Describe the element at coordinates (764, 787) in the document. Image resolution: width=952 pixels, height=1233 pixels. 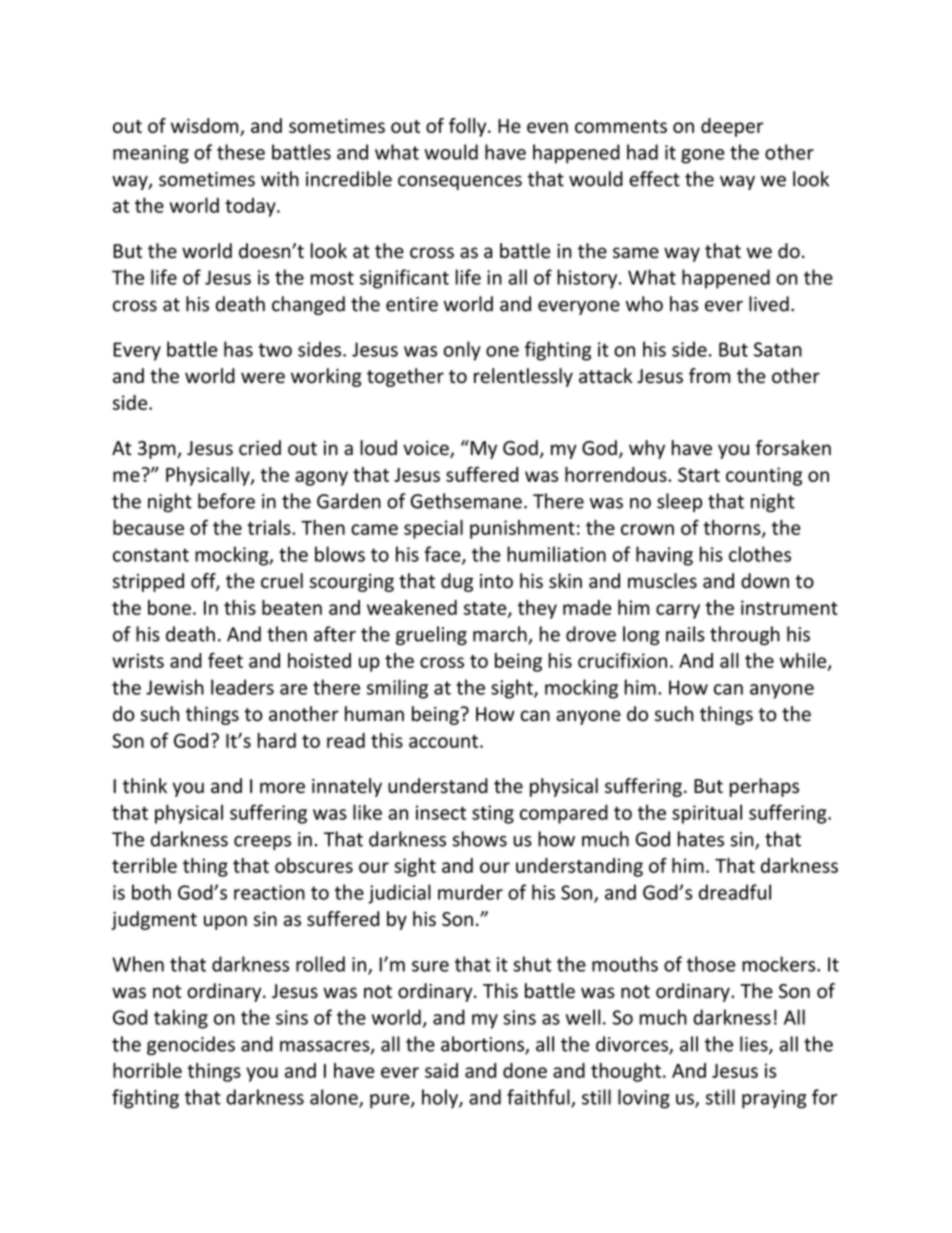
I see `perhaps` at that location.
